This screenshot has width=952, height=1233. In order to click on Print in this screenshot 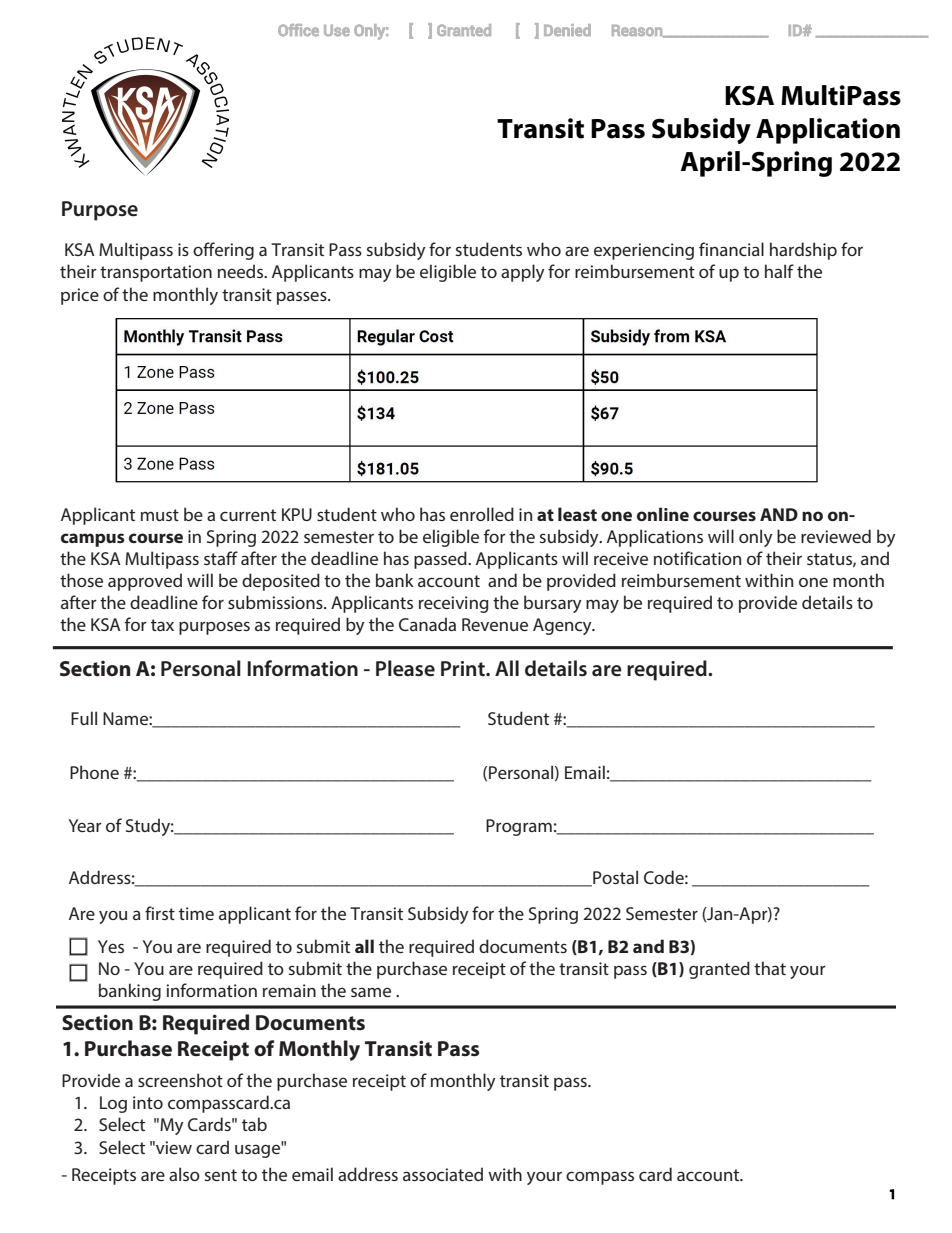, I will do `click(464, 668)`.
